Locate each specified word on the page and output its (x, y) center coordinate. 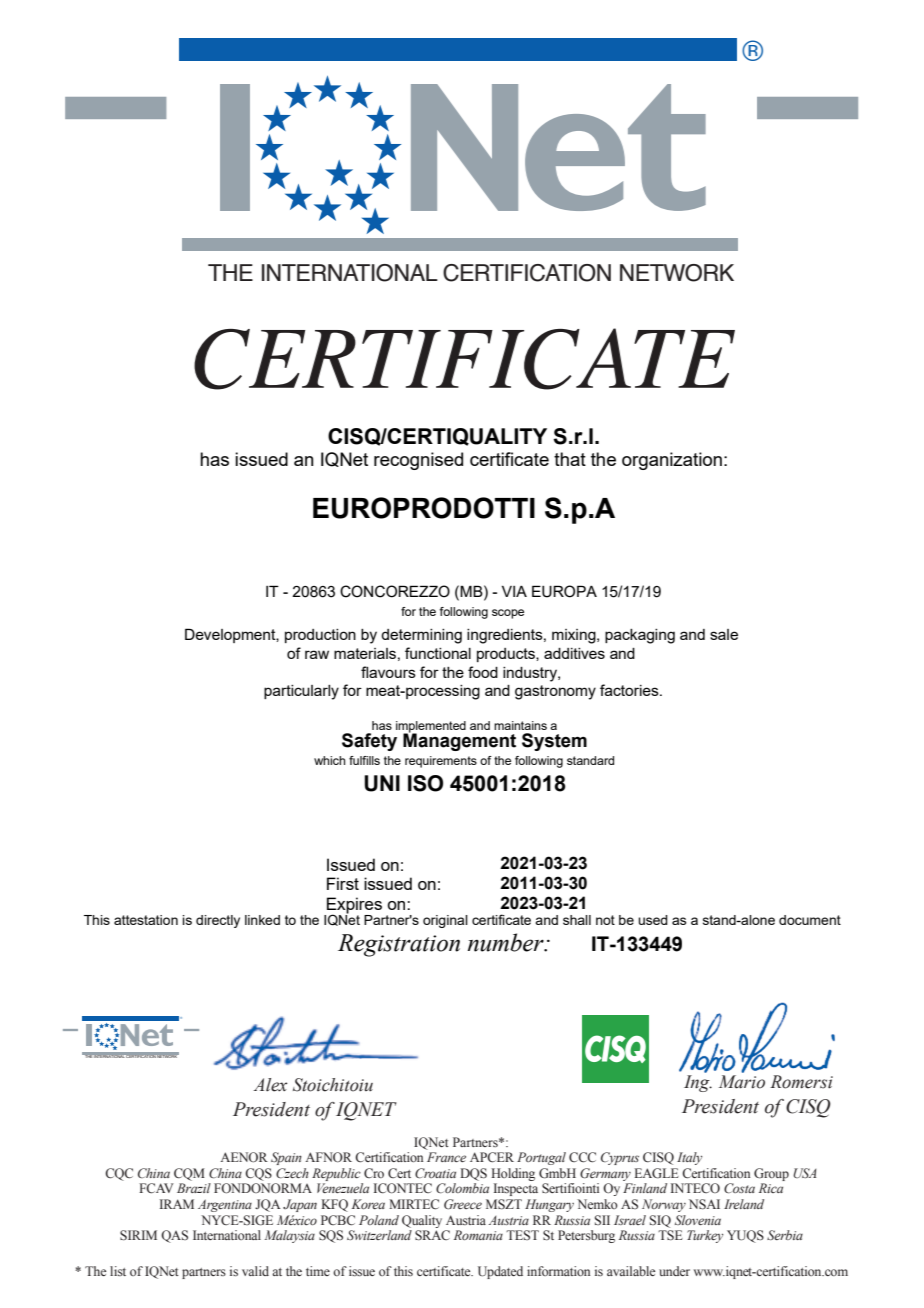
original (445, 921)
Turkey (705, 1236)
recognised (418, 461)
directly (218, 921)
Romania (478, 1235)
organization (672, 461)
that (570, 459)
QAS (174, 1236)
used (653, 920)
